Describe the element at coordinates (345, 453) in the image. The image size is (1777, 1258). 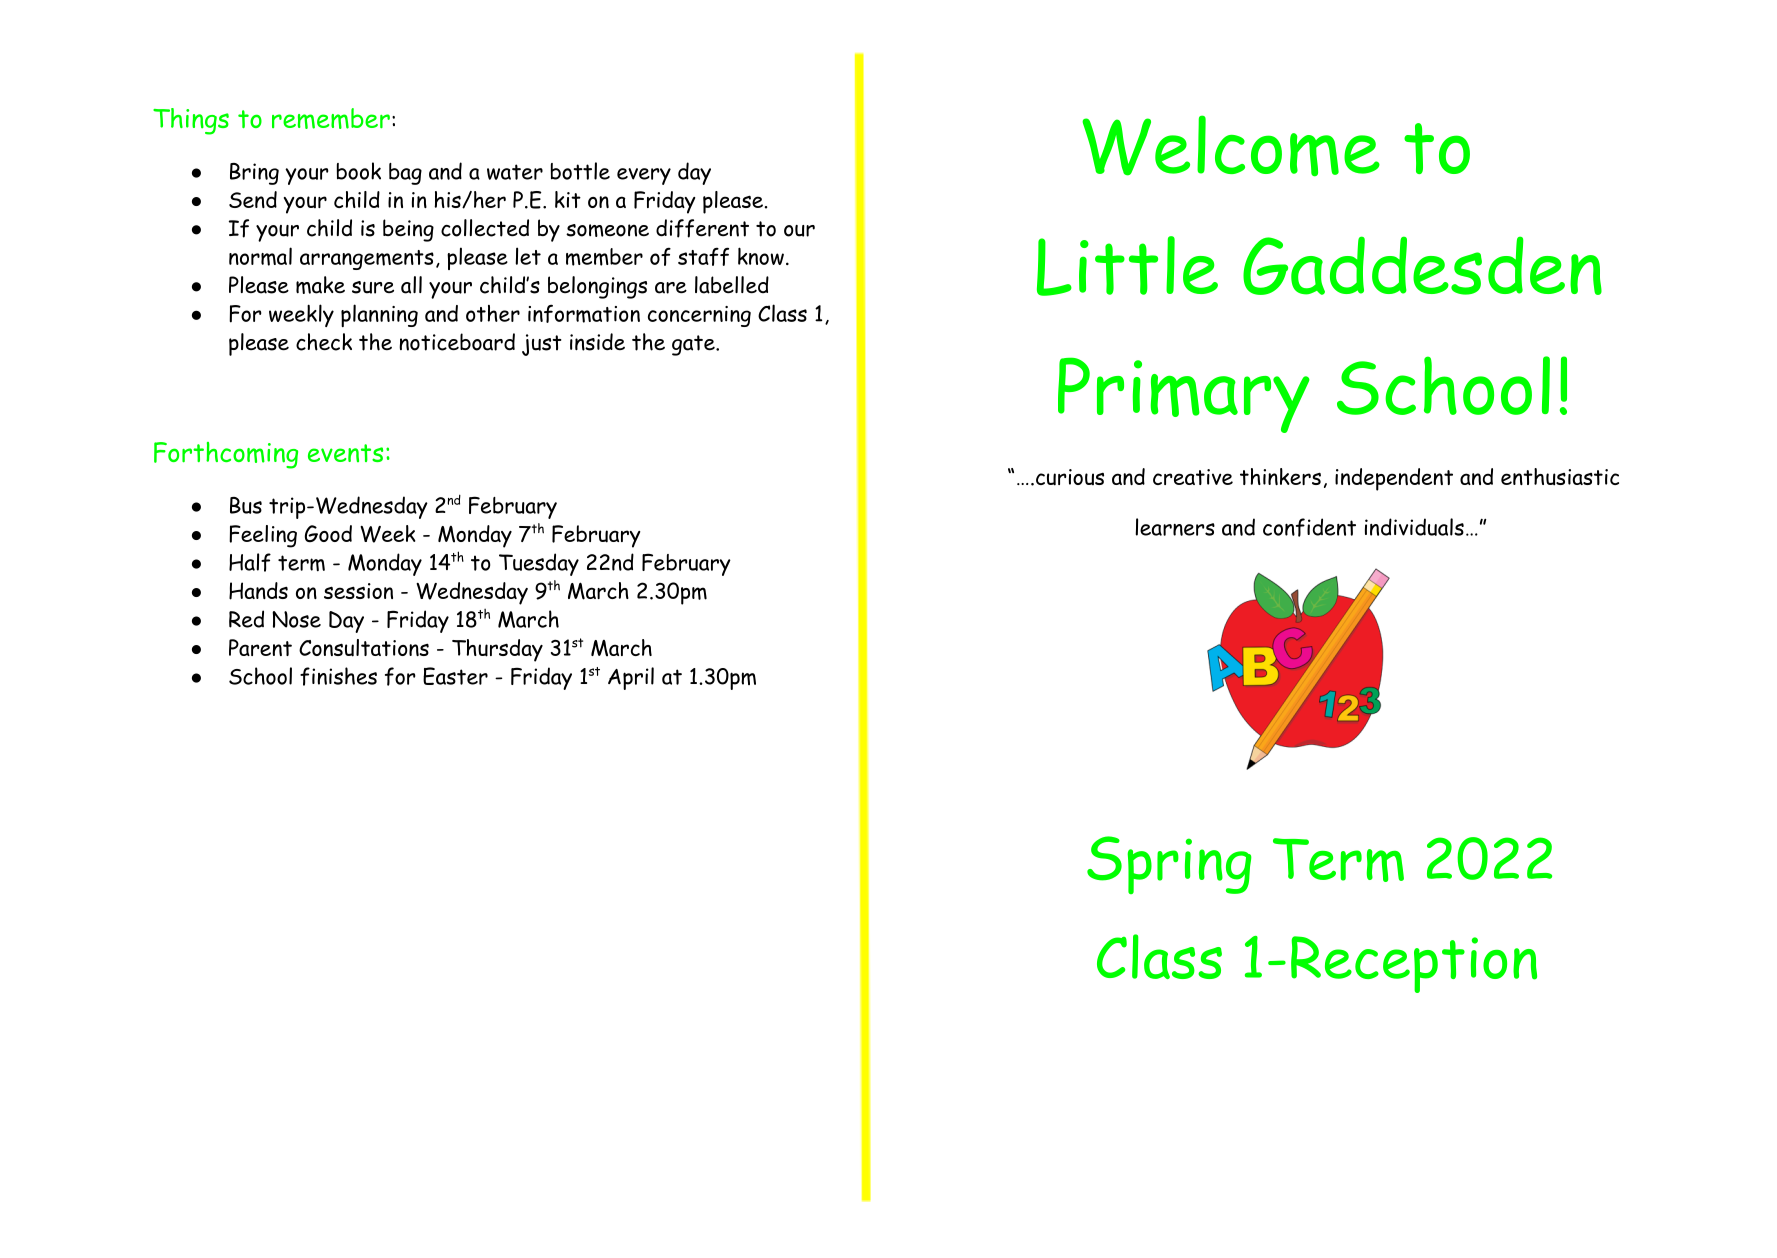
I see `events` at that location.
